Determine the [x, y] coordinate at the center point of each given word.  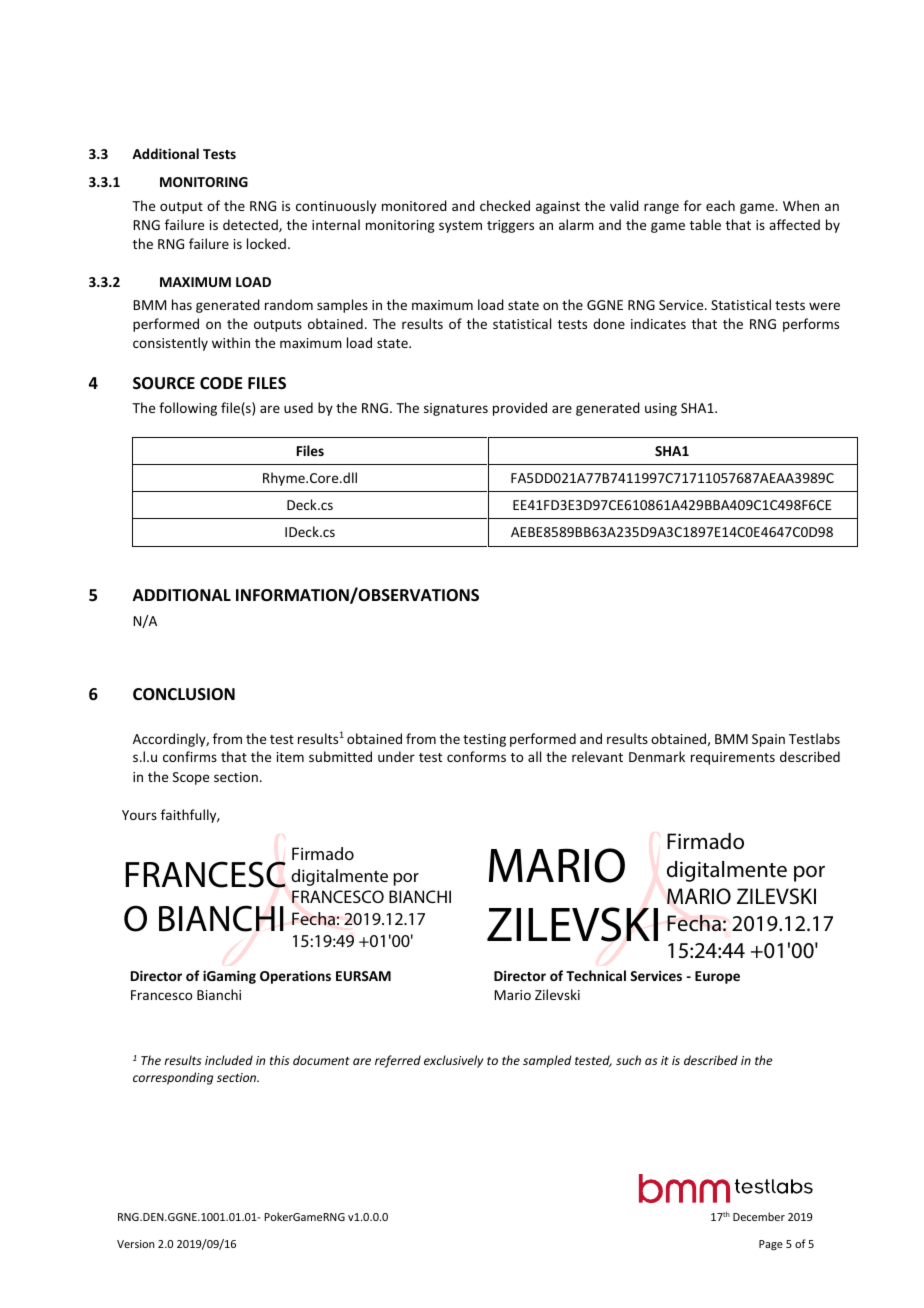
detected [251, 225]
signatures [456, 409]
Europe [717, 977]
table [705, 224]
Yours [139, 815]
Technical [596, 975]
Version [135, 1244]
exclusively [453, 1061]
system [460, 227]
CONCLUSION [184, 694]
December [759, 1216]
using [661, 409]
